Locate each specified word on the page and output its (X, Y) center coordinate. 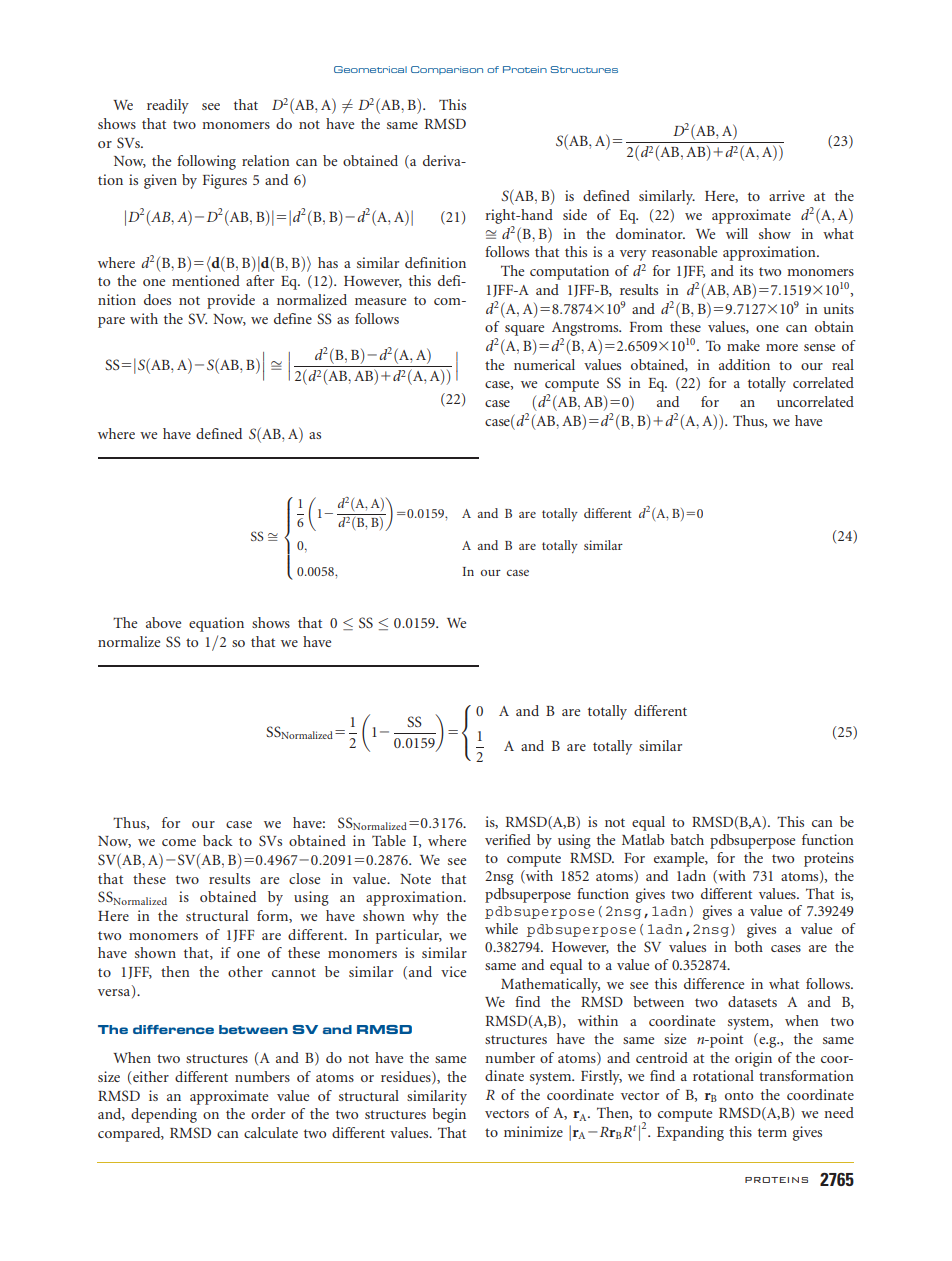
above (163, 622)
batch (687, 839)
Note (415, 879)
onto (739, 1095)
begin (449, 1115)
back (218, 840)
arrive (787, 195)
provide (231, 301)
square (524, 330)
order (268, 1113)
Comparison (447, 70)
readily (168, 106)
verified (508, 839)
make (743, 345)
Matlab (643, 839)
